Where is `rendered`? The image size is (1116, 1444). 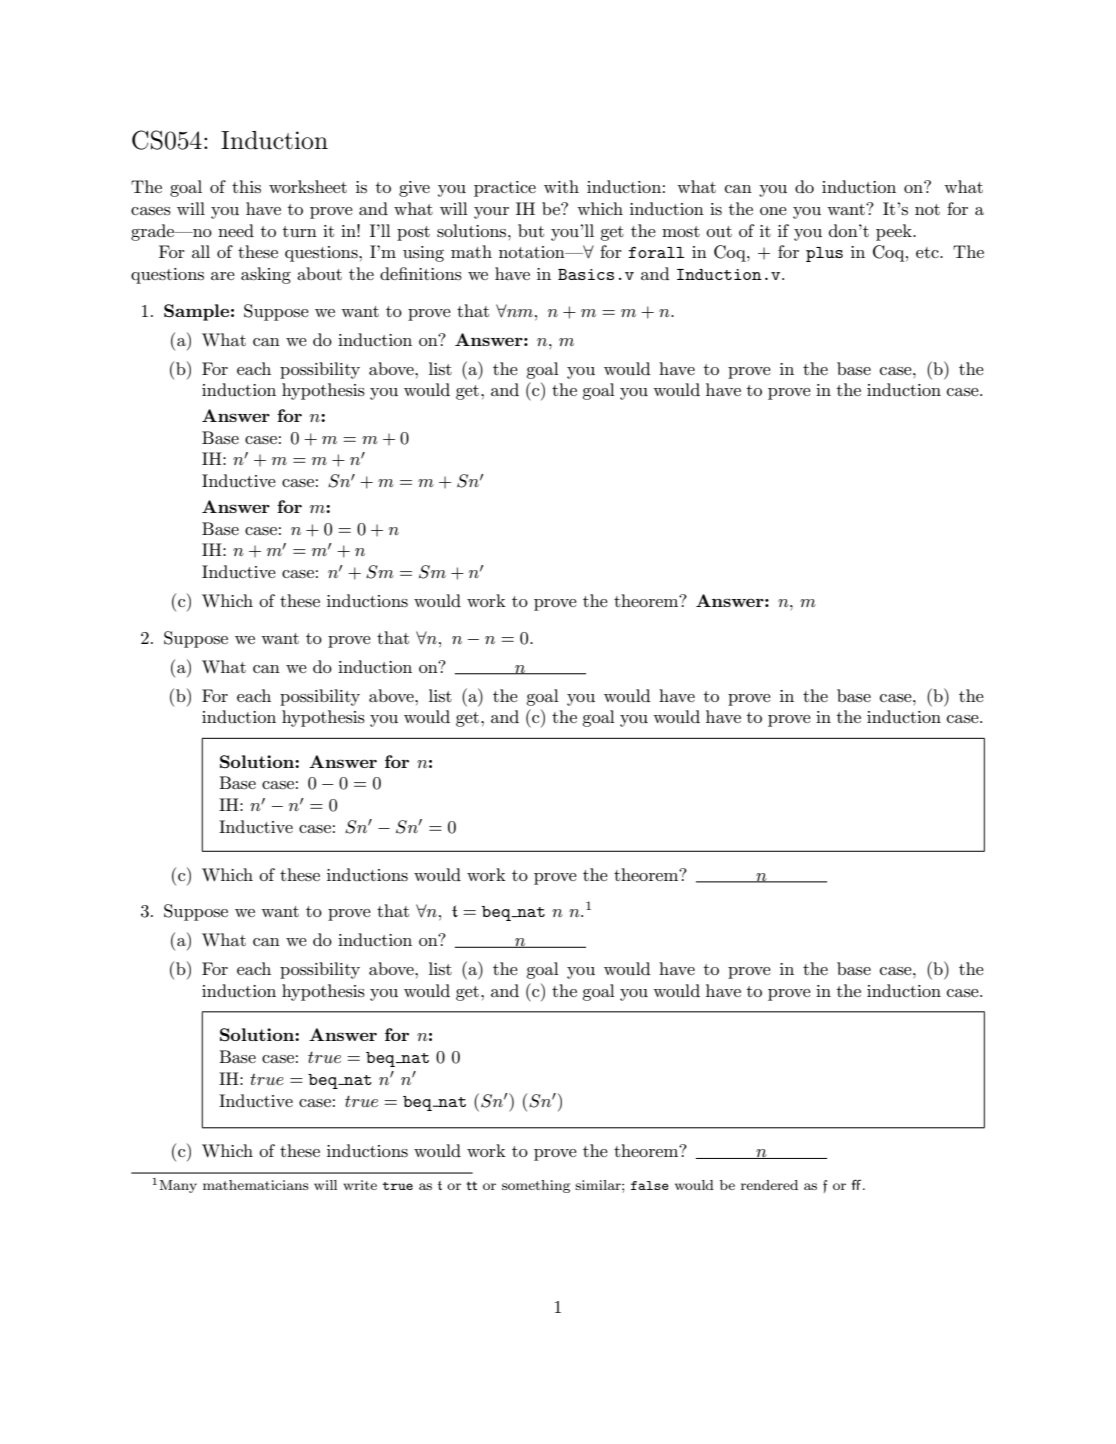 rendered is located at coordinates (769, 1185).
